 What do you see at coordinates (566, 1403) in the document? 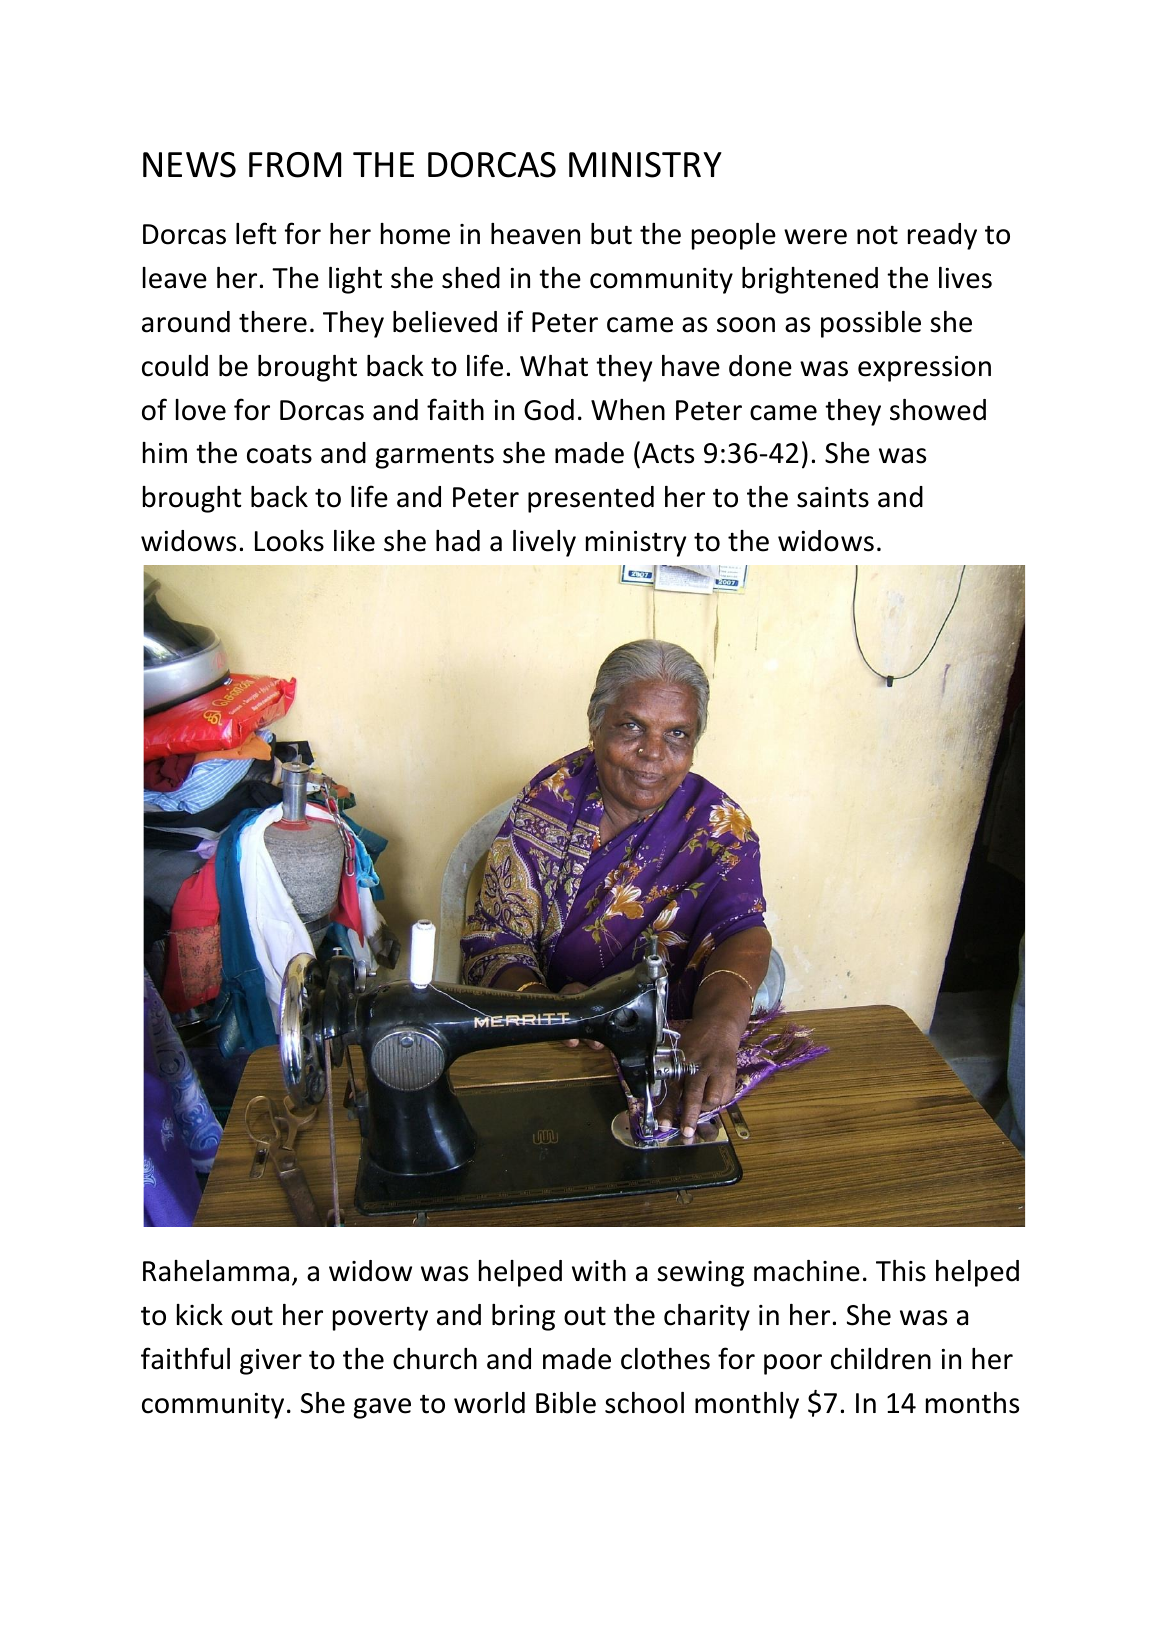
I see `Bible` at bounding box center [566, 1403].
